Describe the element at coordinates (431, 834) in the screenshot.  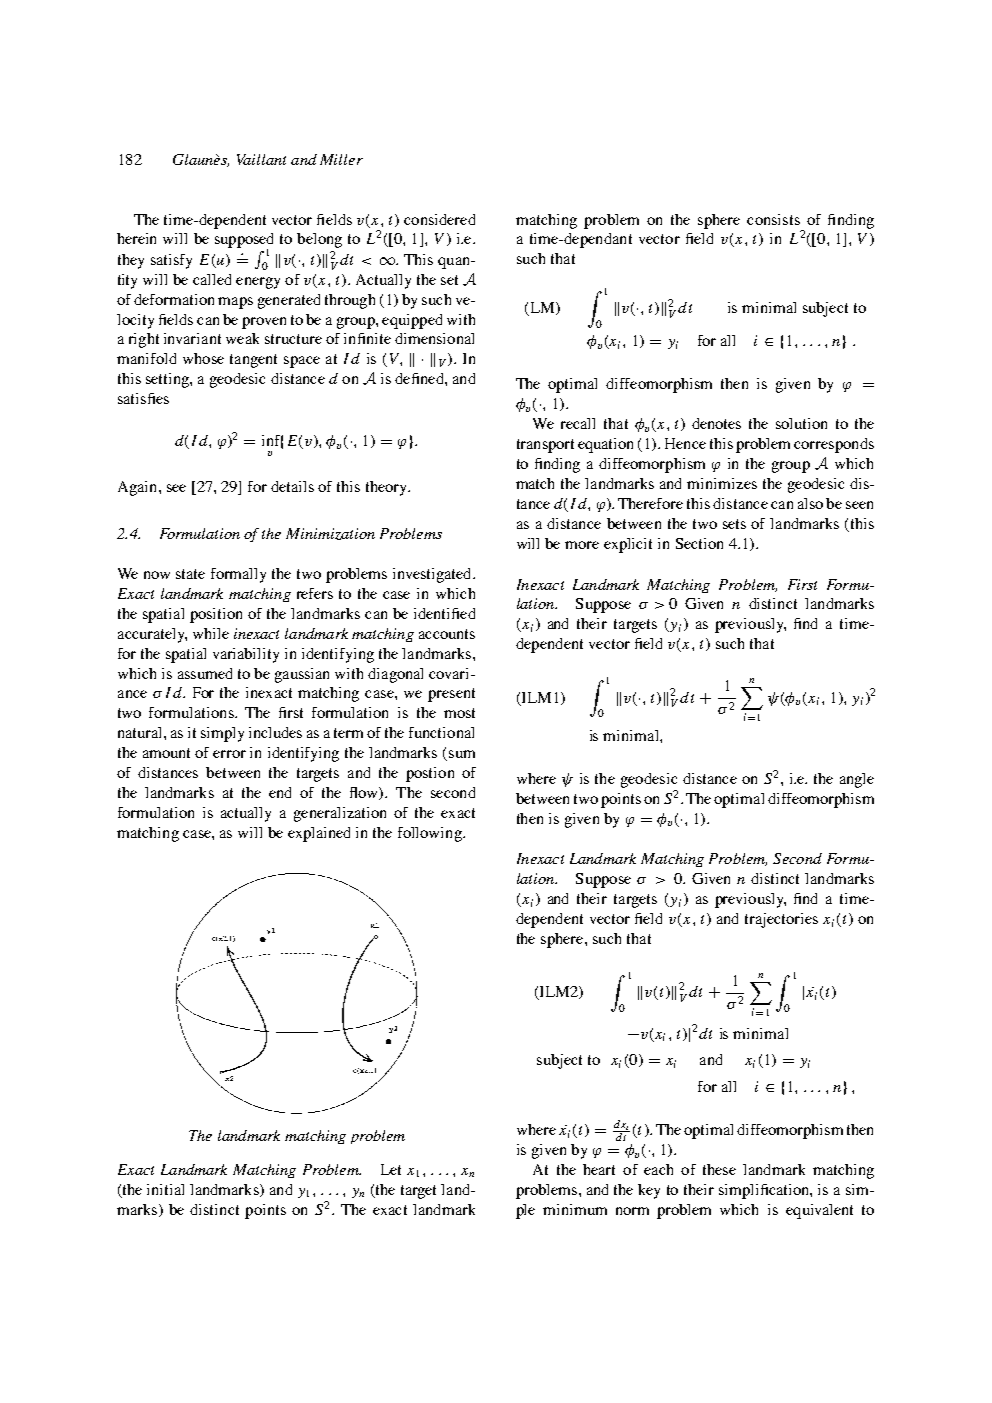
I see `following` at that location.
